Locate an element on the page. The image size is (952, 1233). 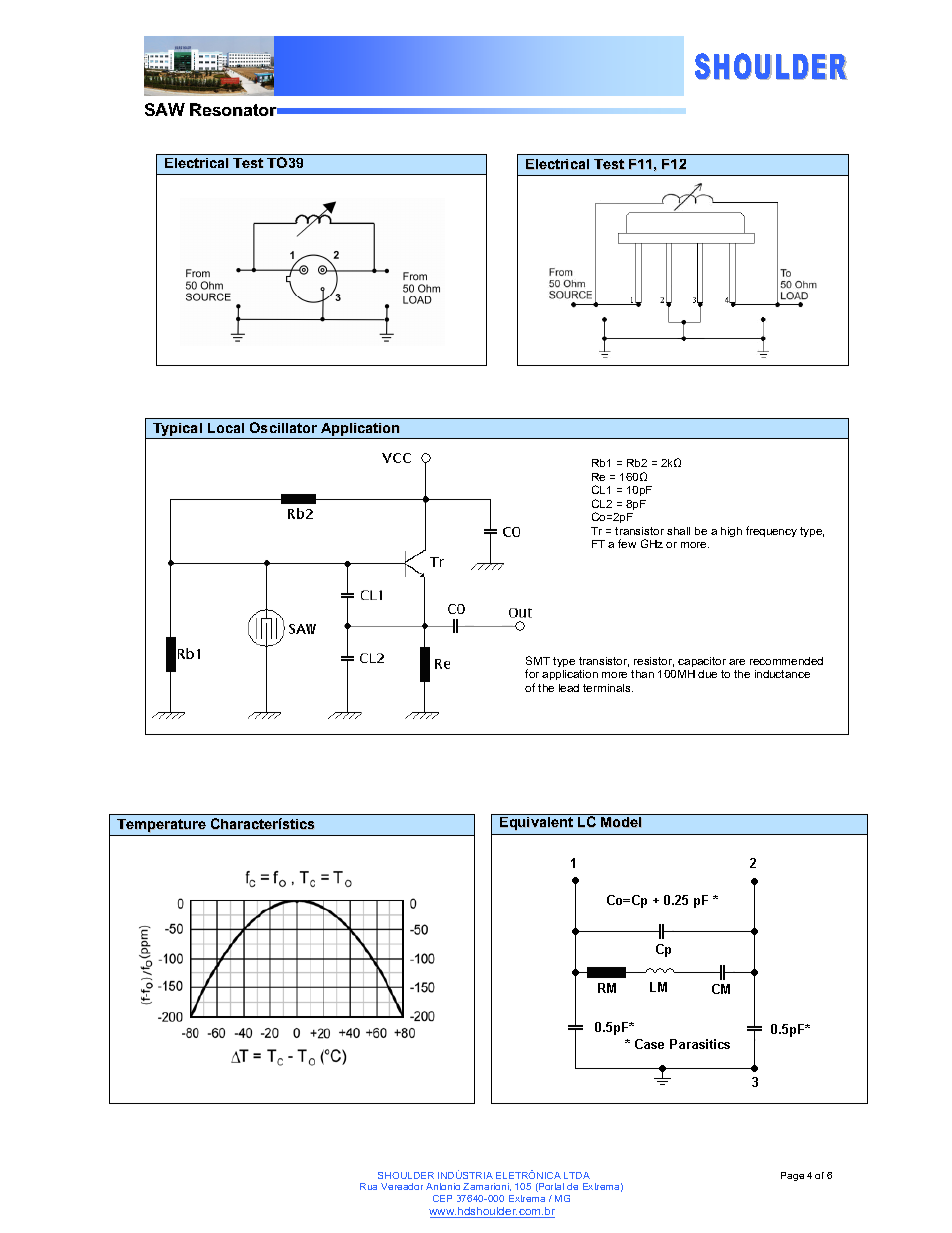
SMT is located at coordinates (538, 660).
